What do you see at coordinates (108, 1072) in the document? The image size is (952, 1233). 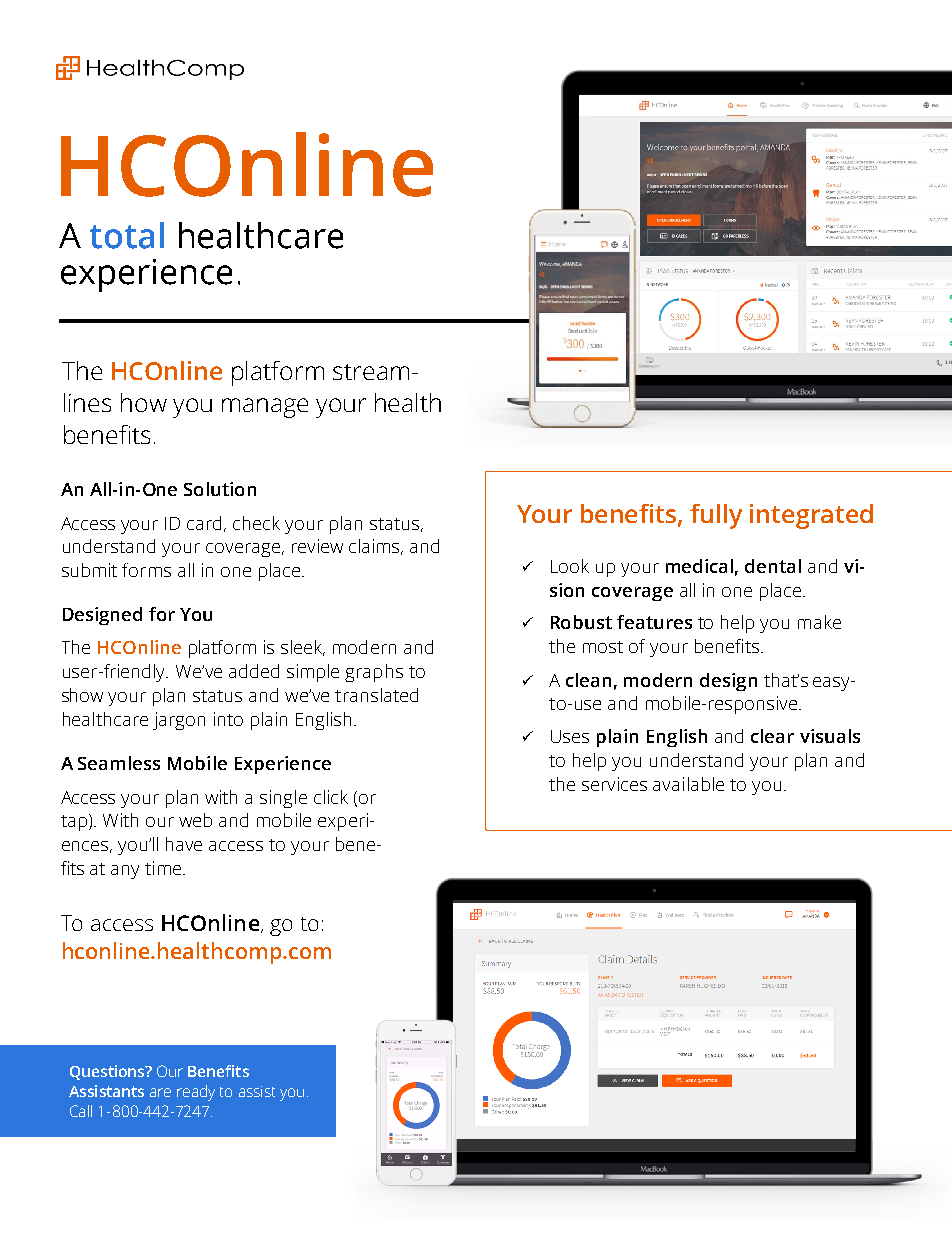 I see `Questions` at bounding box center [108, 1072].
